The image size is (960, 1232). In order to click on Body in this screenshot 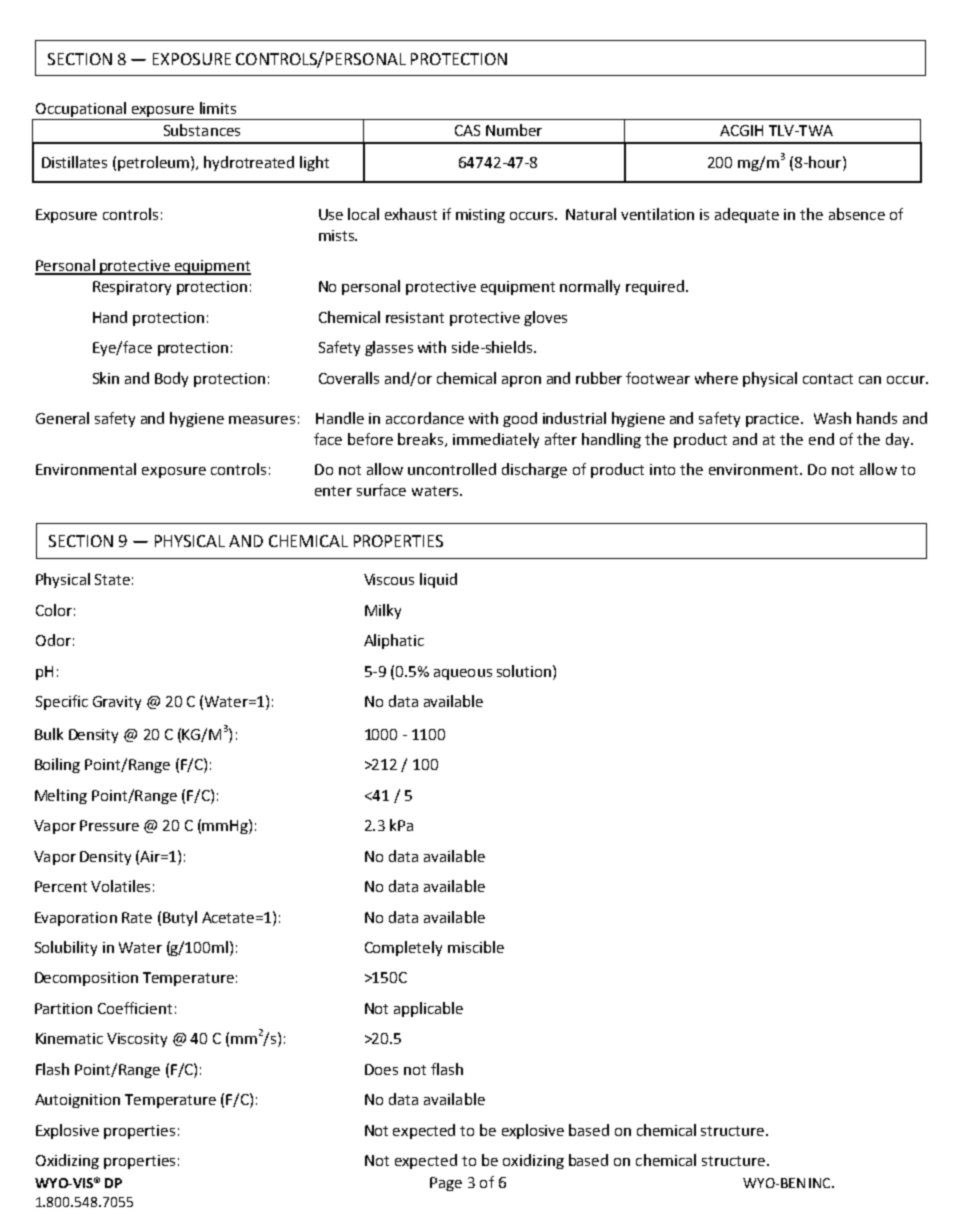, I will do `click(171, 379)`.
